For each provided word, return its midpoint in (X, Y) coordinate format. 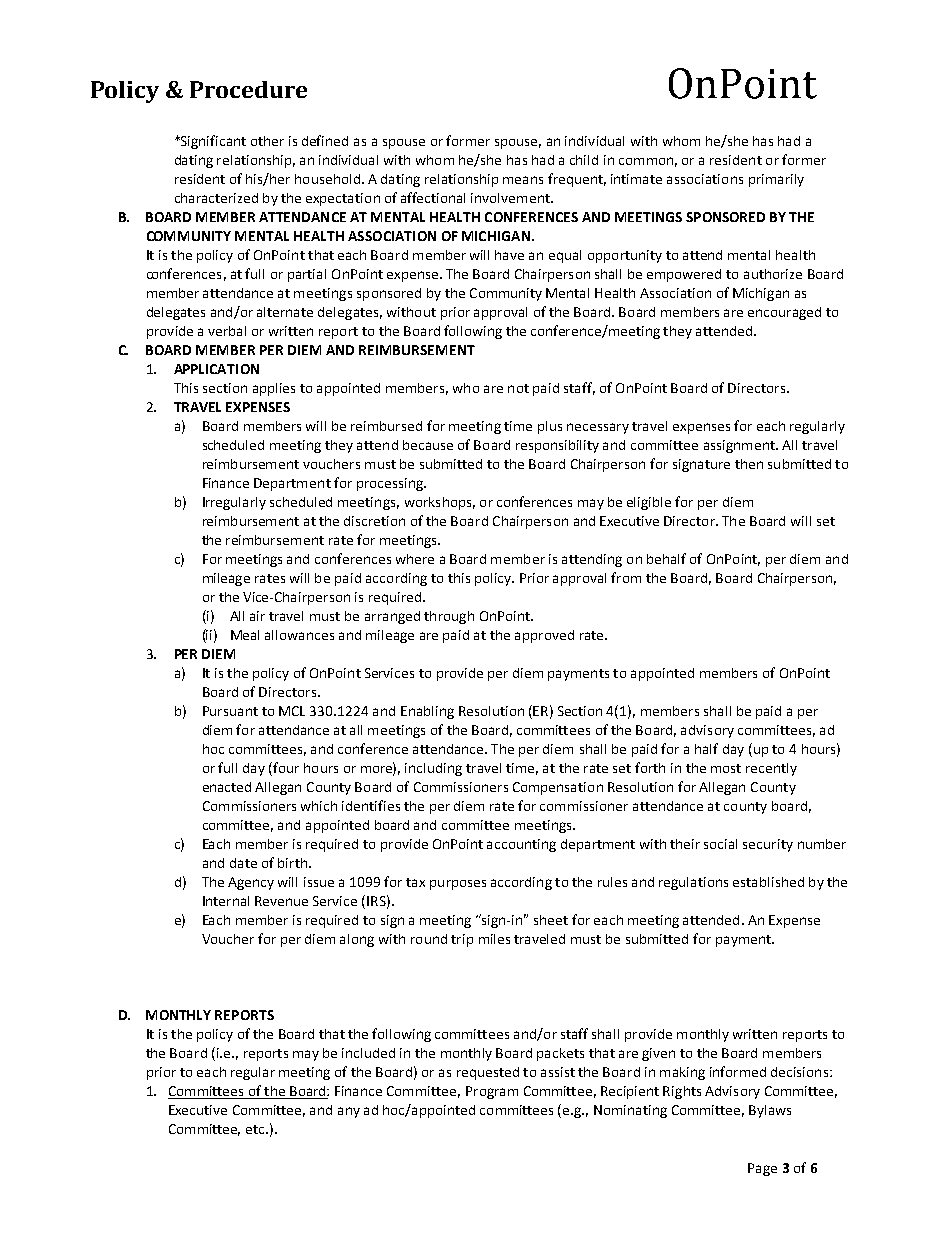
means (523, 180)
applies (274, 389)
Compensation (558, 788)
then (749, 464)
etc (256, 1129)
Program (492, 1092)
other (267, 141)
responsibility (557, 446)
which (319, 806)
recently (771, 769)
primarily (776, 180)
